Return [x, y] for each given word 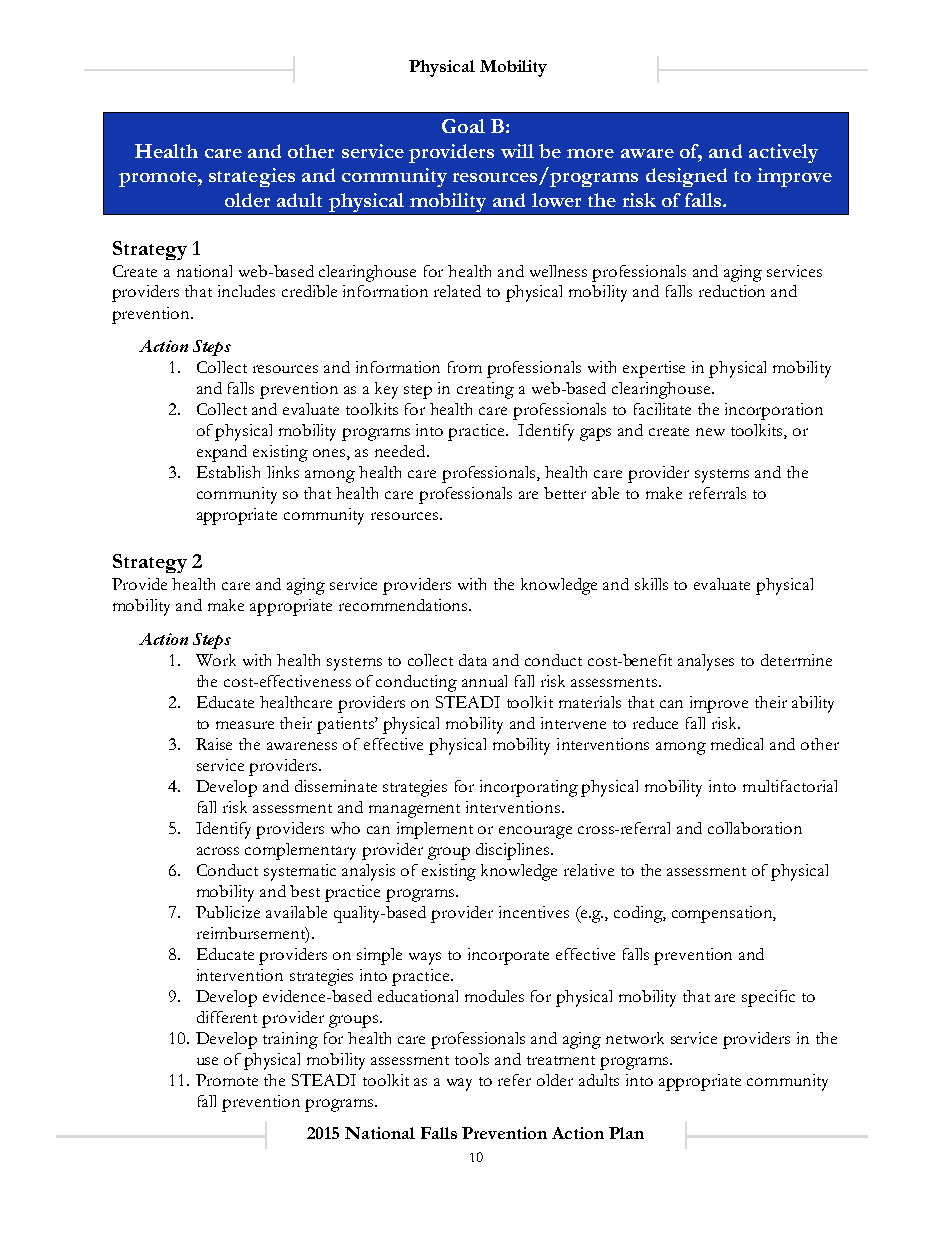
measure [245, 725]
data [473, 660]
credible [309, 291]
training [290, 1040]
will [517, 151]
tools [472, 1059]
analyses [706, 662]
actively [783, 153]
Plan [626, 1133]
